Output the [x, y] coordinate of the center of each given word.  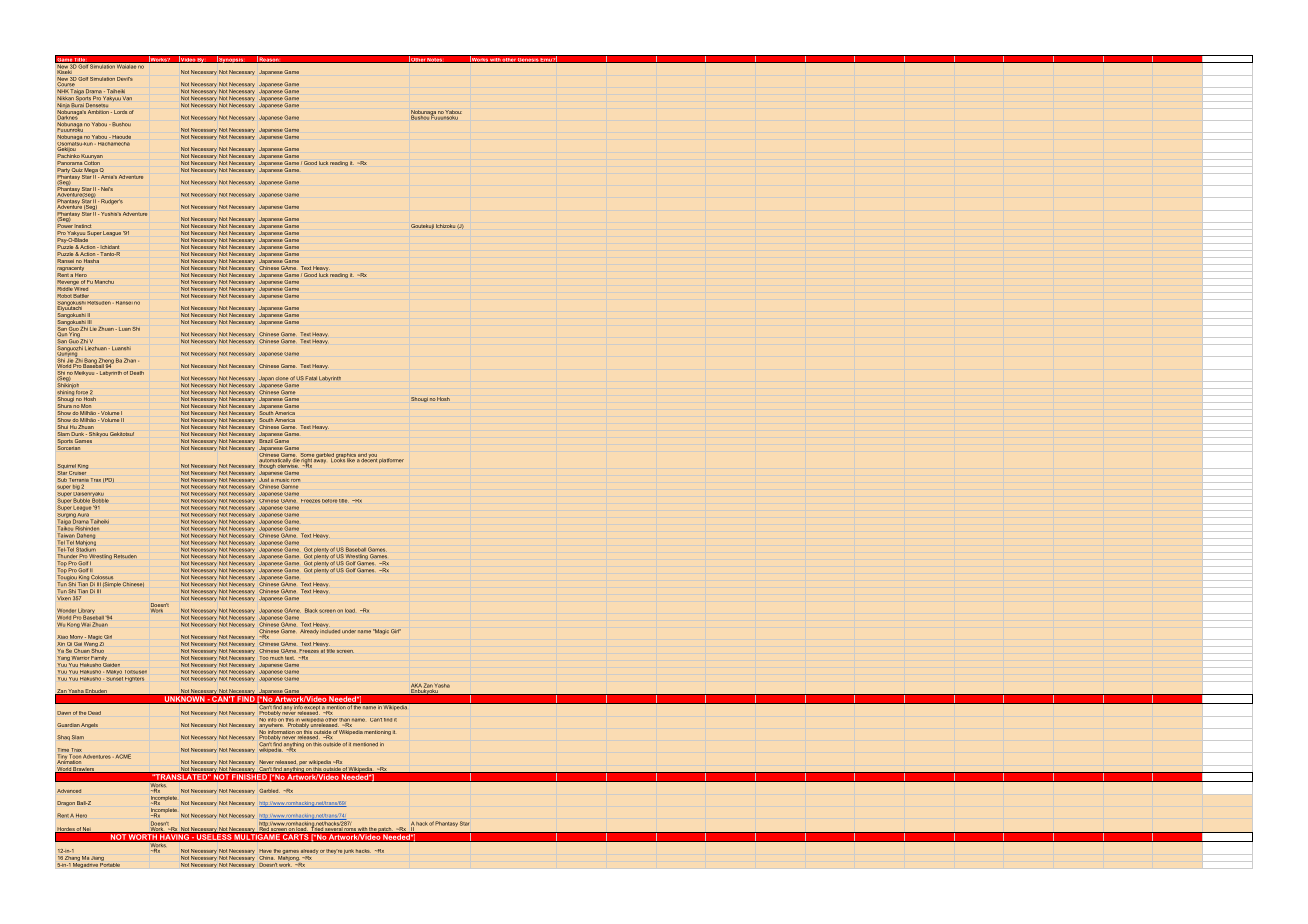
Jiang [97, 858]
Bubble [82, 500]
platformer [391, 460]
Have [265, 851]
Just [264, 478]
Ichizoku [445, 226]
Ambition [98, 112]
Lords [120, 112]
